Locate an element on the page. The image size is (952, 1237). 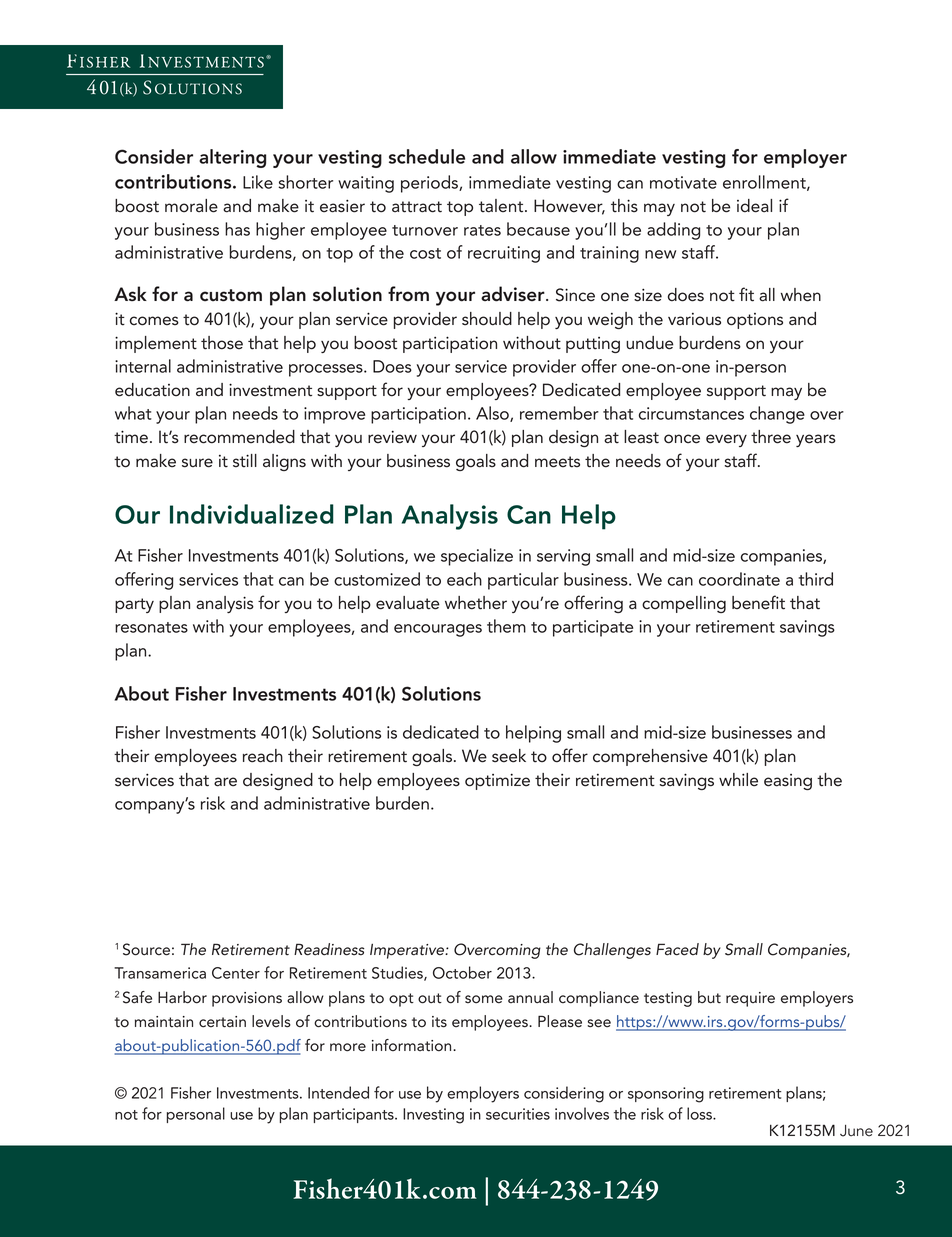
sure is located at coordinates (197, 463).
